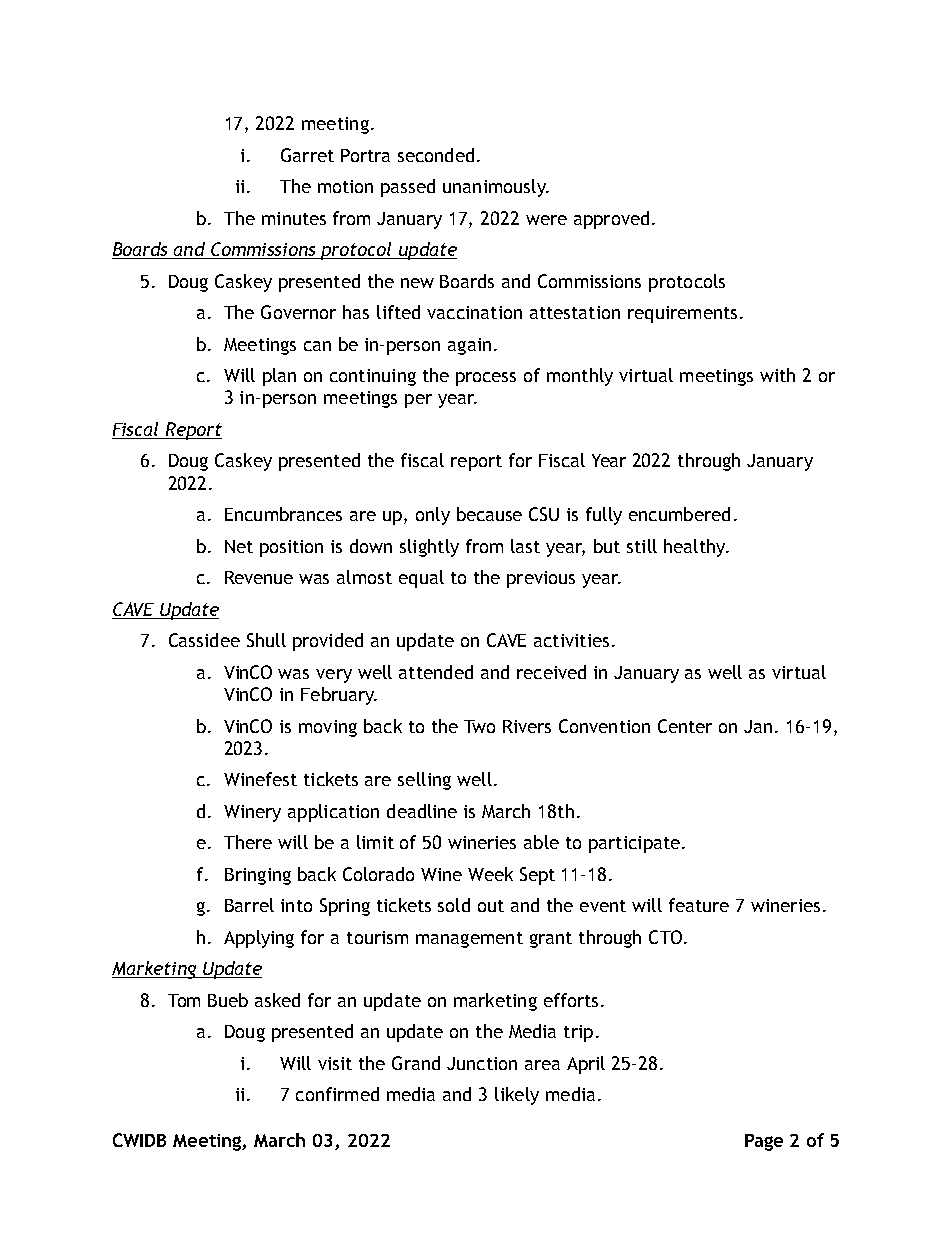  What do you see at coordinates (764, 1142) in the document?
I see `Page` at bounding box center [764, 1142].
